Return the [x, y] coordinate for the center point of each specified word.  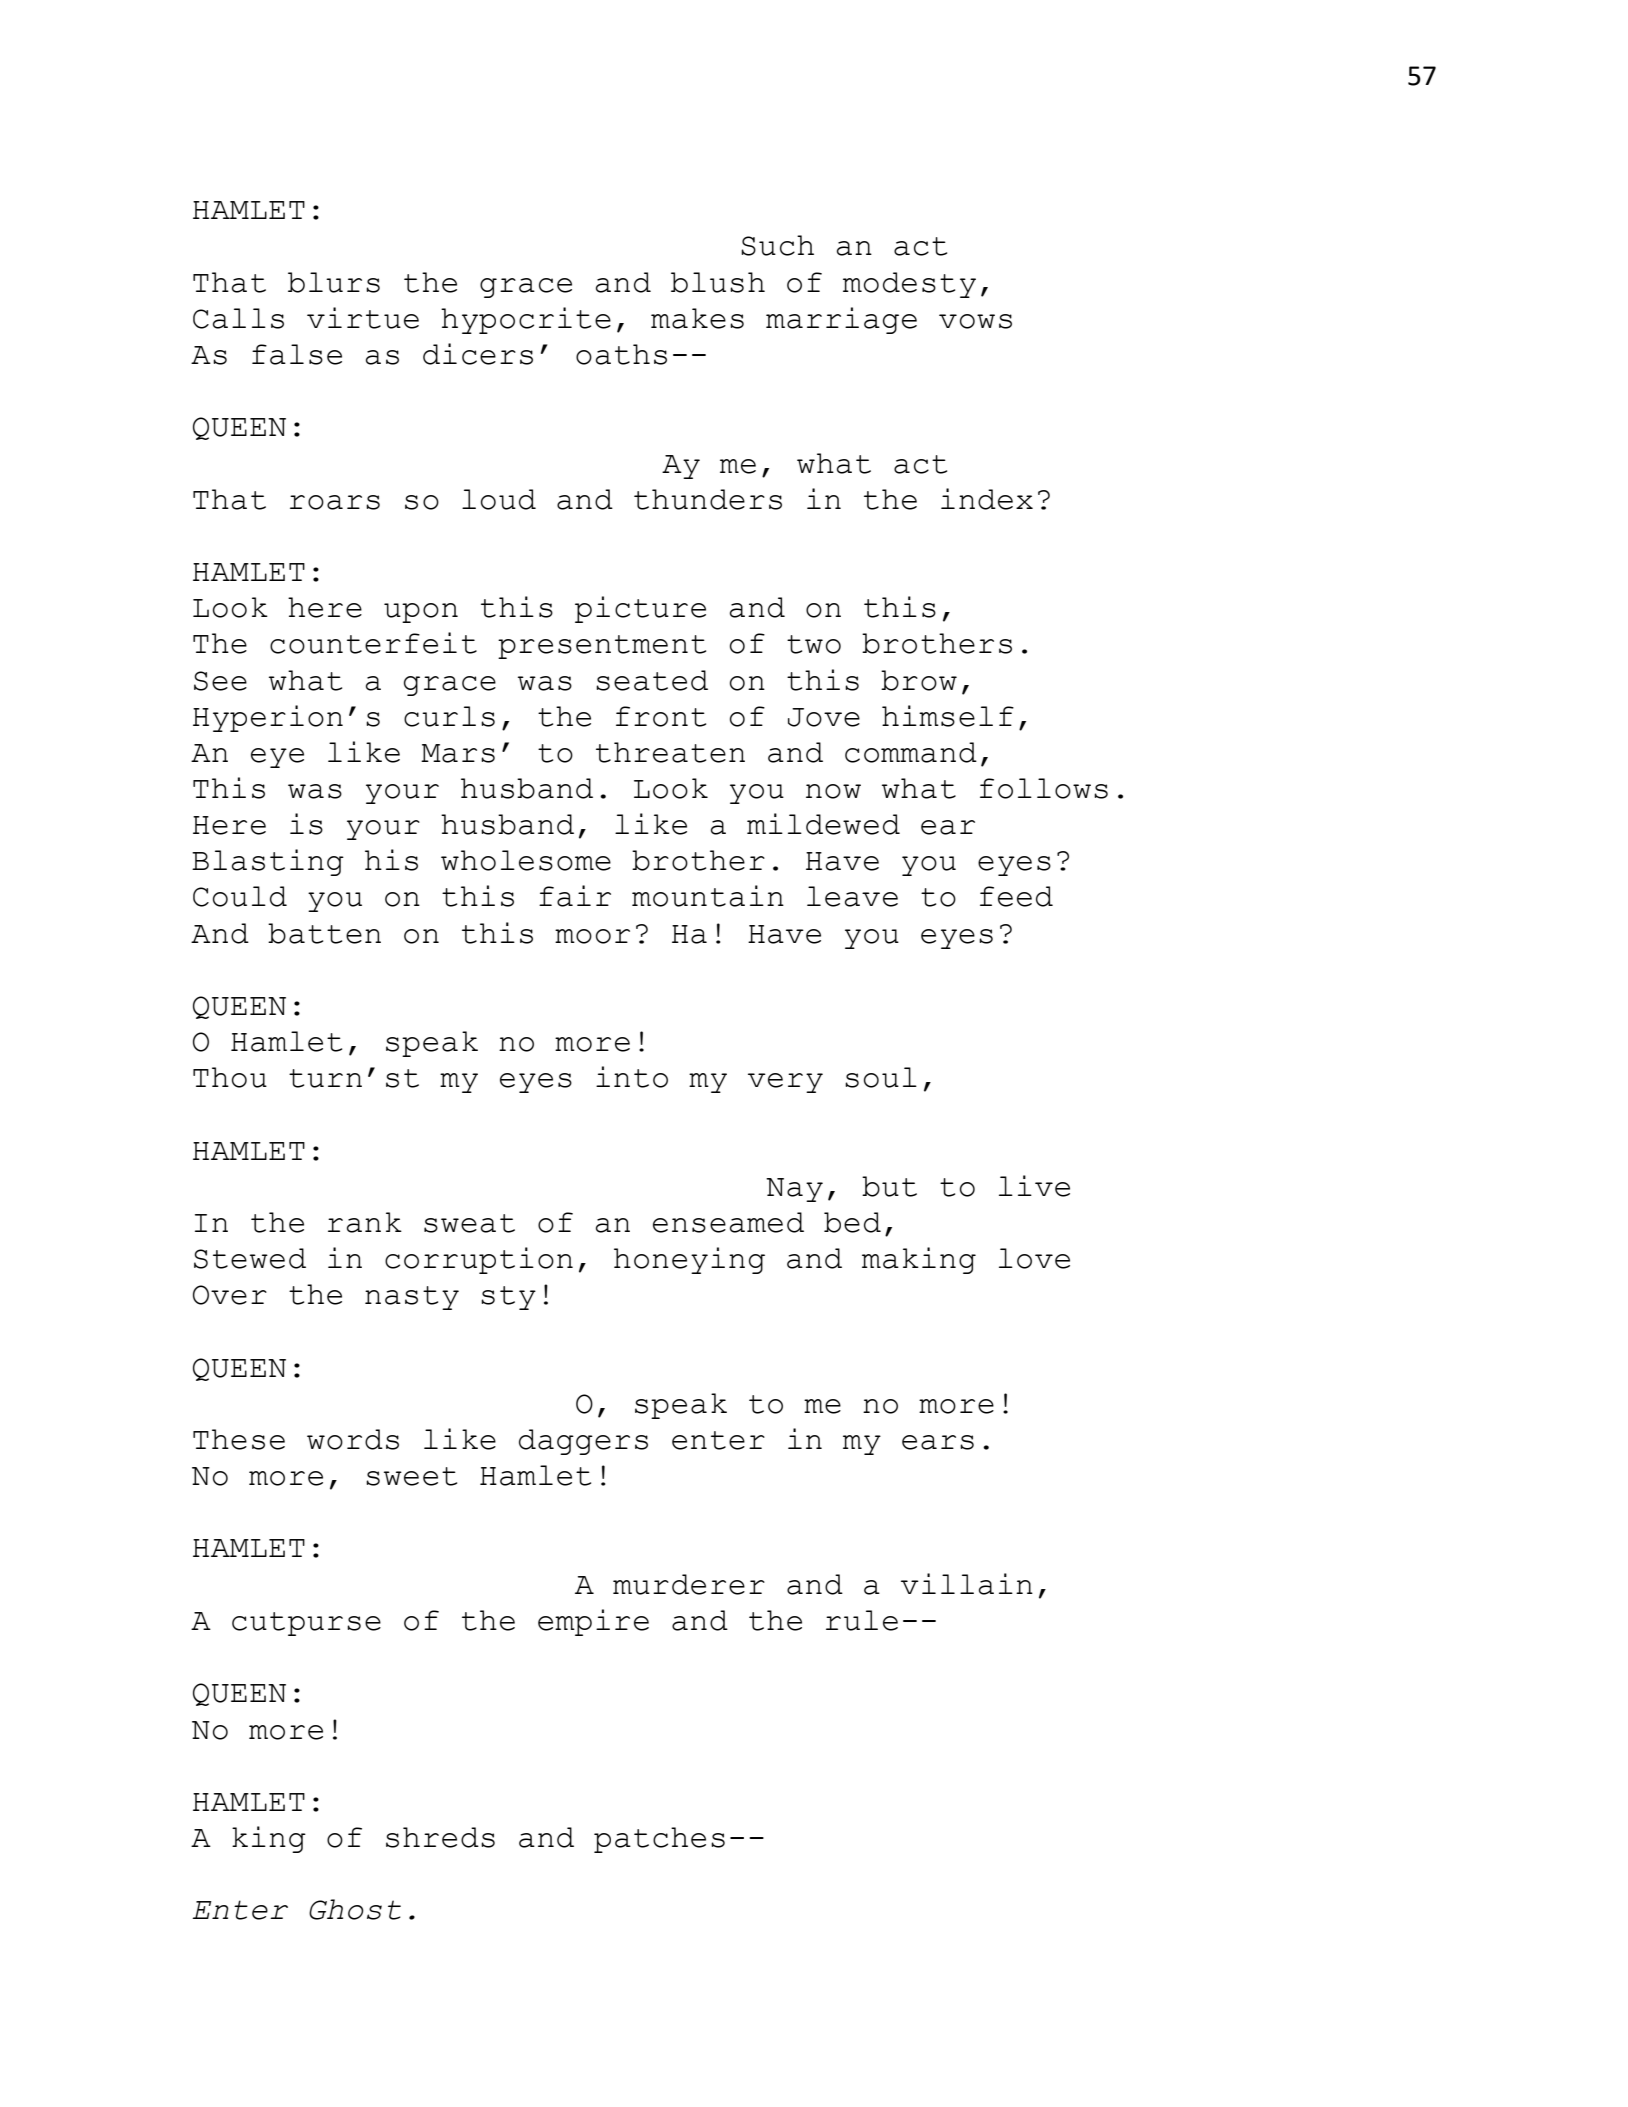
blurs [334, 282]
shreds [440, 1837]
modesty [909, 285]
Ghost [355, 1909]
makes [697, 318]
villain [967, 1584]
